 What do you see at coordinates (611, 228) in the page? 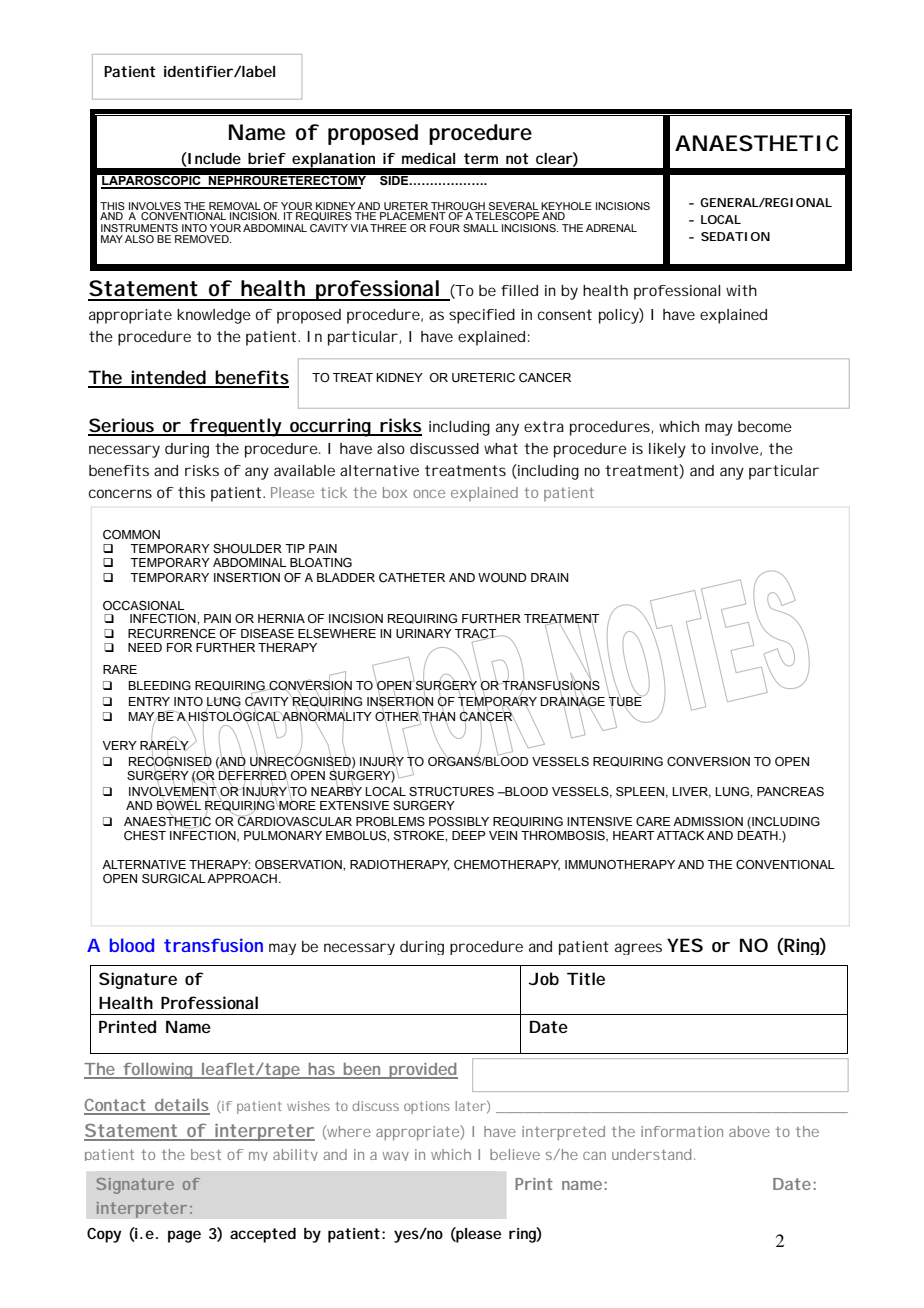
I see `ADRENAL` at bounding box center [611, 228].
